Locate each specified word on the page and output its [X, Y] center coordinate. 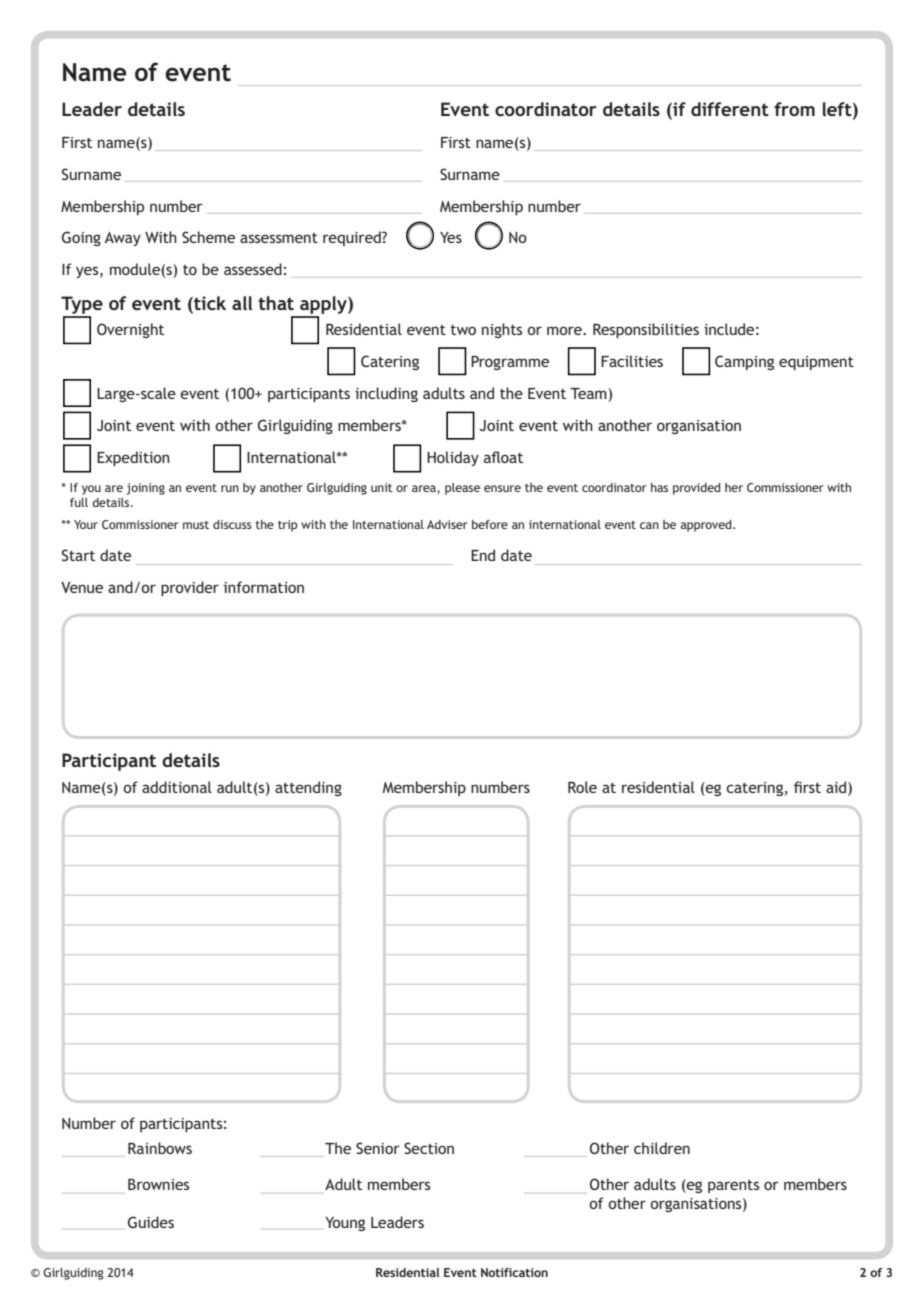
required [353, 238]
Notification [514, 1272]
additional [177, 787]
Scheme [208, 237]
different [730, 109]
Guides [151, 1222]
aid [837, 787]
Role [582, 787]
